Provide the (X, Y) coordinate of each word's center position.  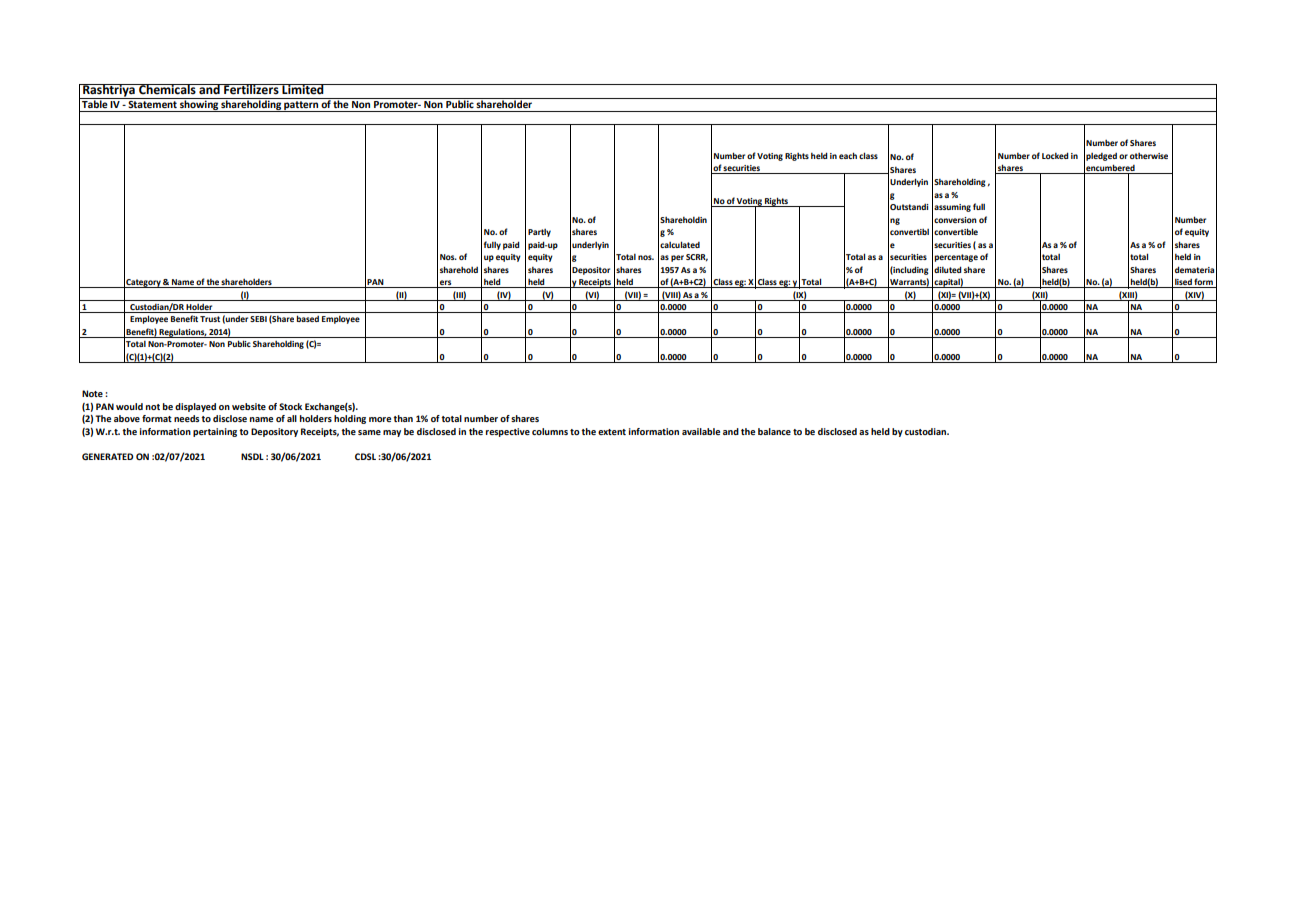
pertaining (215, 432)
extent (612, 432)
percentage (956, 258)
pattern (301, 106)
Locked (1055, 155)
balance (774, 431)
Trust (210, 319)
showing (199, 105)
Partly (539, 233)
